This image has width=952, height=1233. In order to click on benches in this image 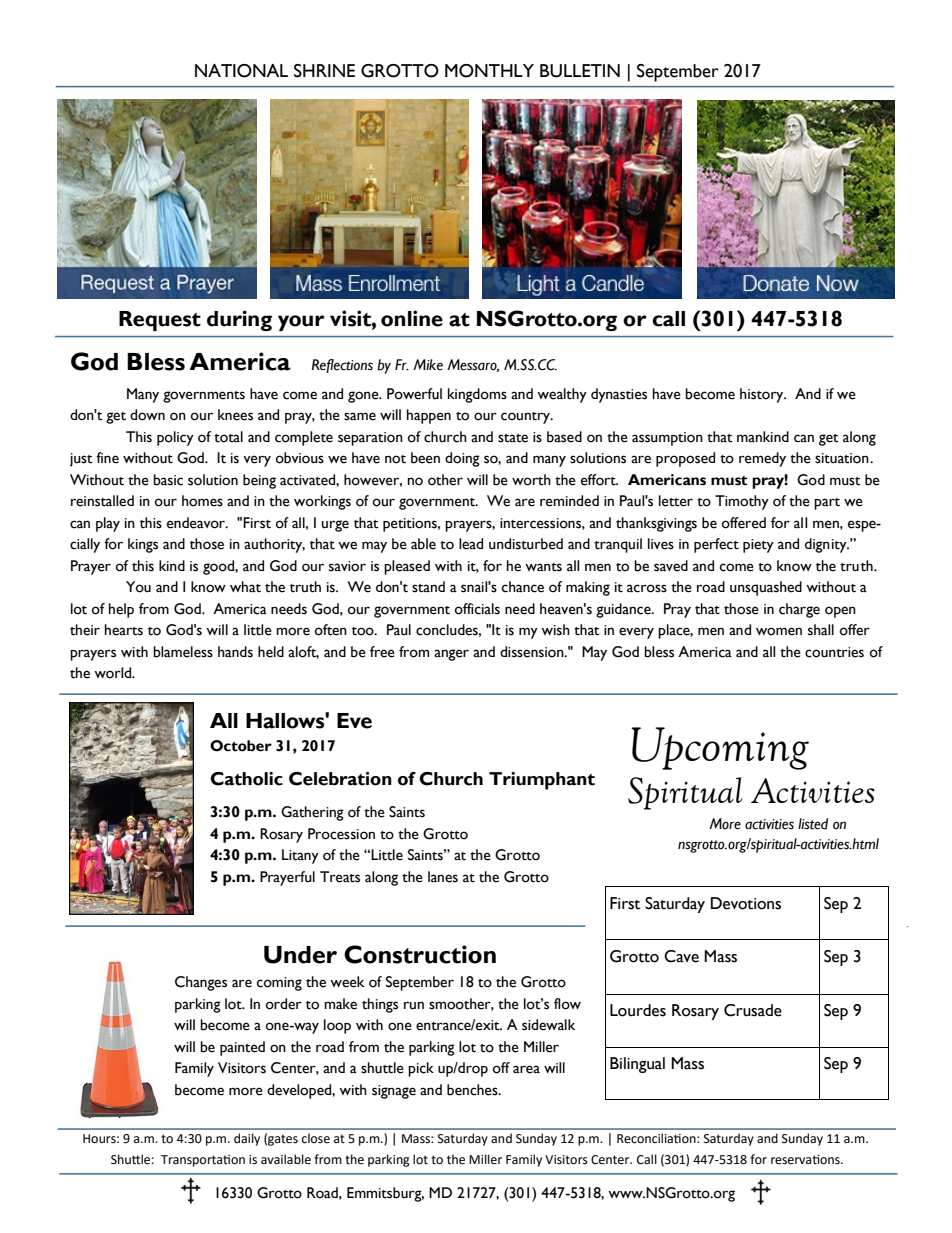, I will do `click(473, 1090)`.
